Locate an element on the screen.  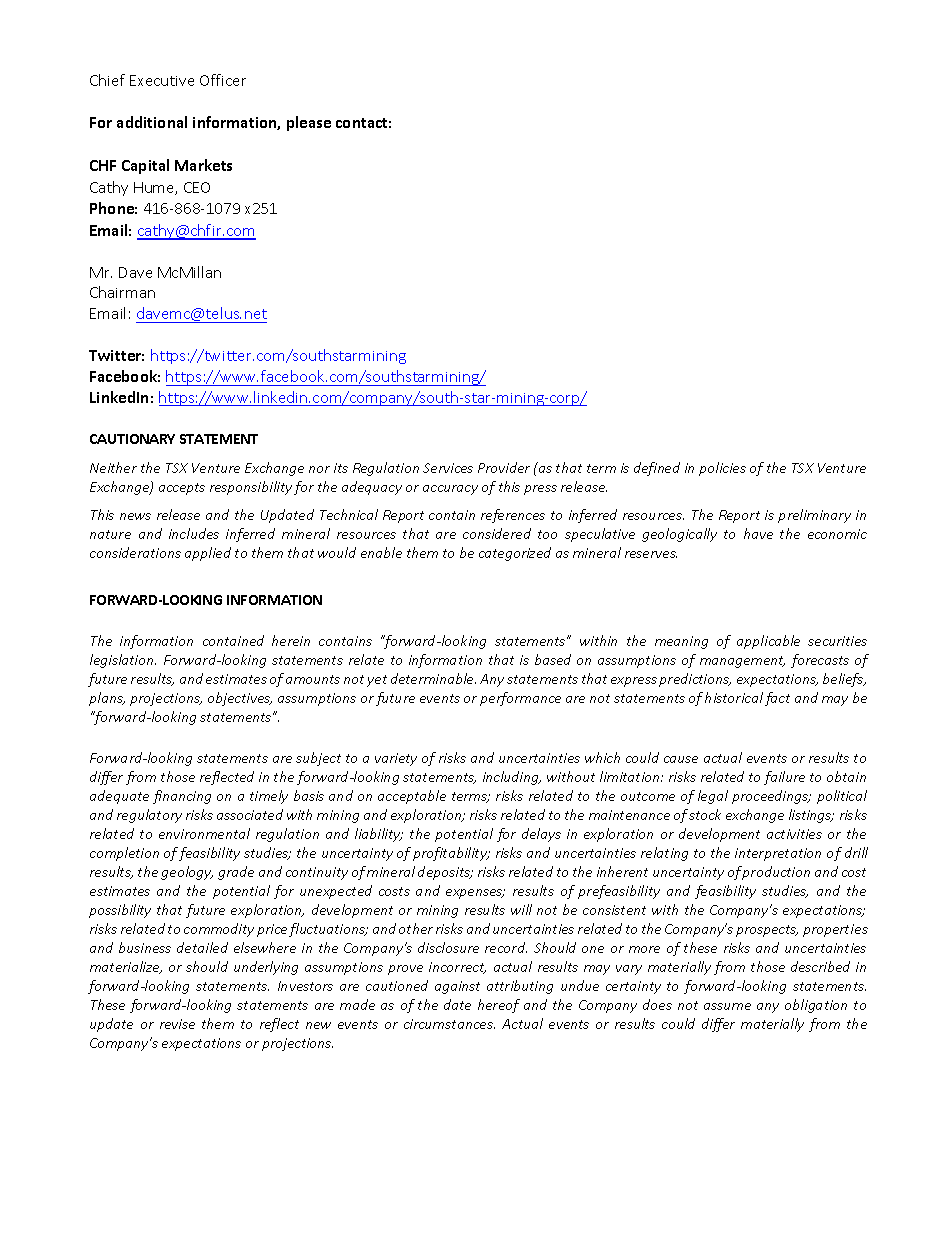
have is located at coordinates (758, 533).
